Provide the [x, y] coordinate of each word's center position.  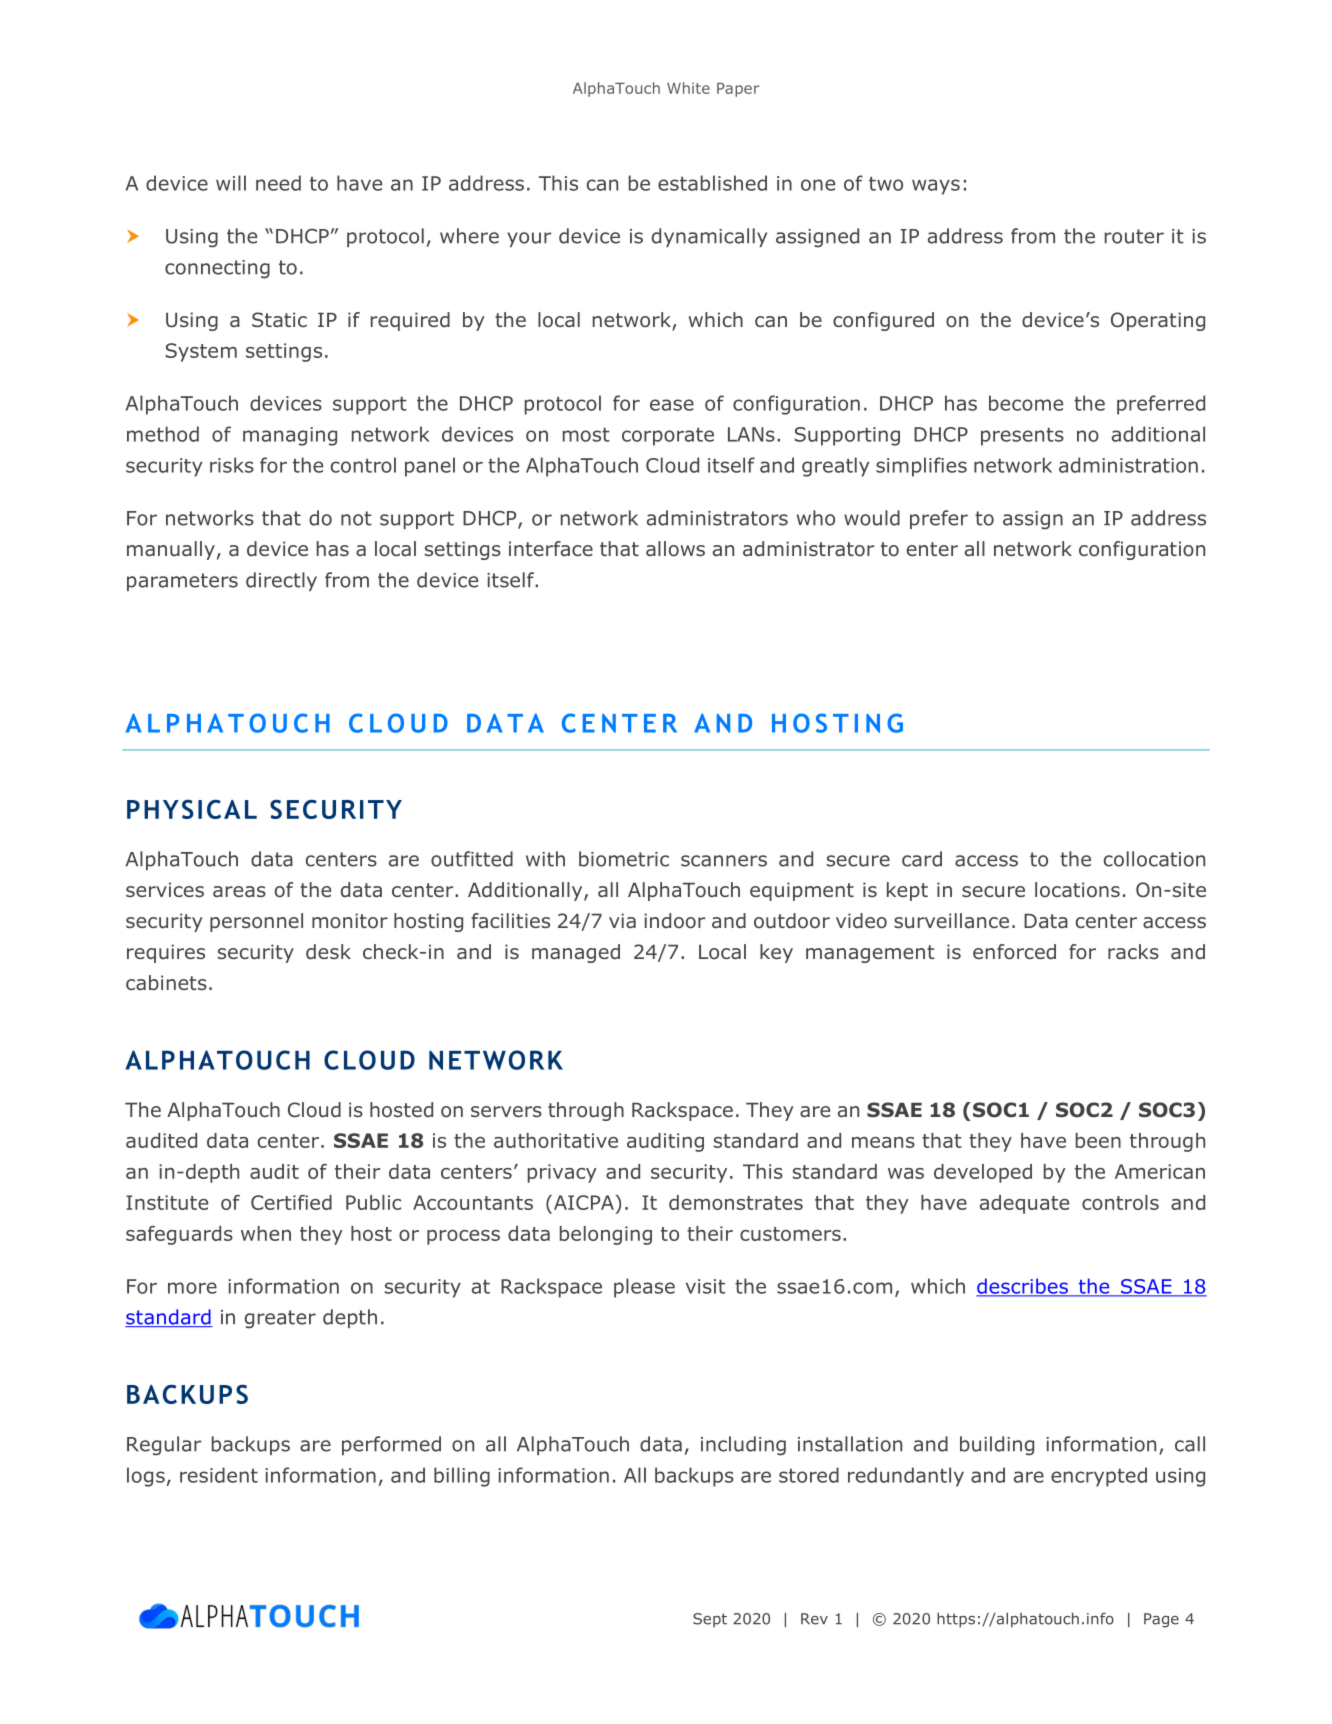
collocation [1154, 859]
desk [328, 952]
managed [576, 953]
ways [936, 187]
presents [1022, 437]
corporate [668, 437]
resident [219, 1475]
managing [290, 436]
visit [705, 1286]
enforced [1014, 952]
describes [1023, 1287]
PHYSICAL [192, 809]
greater [280, 1319]
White [688, 88]
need [278, 183]
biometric [624, 859]
